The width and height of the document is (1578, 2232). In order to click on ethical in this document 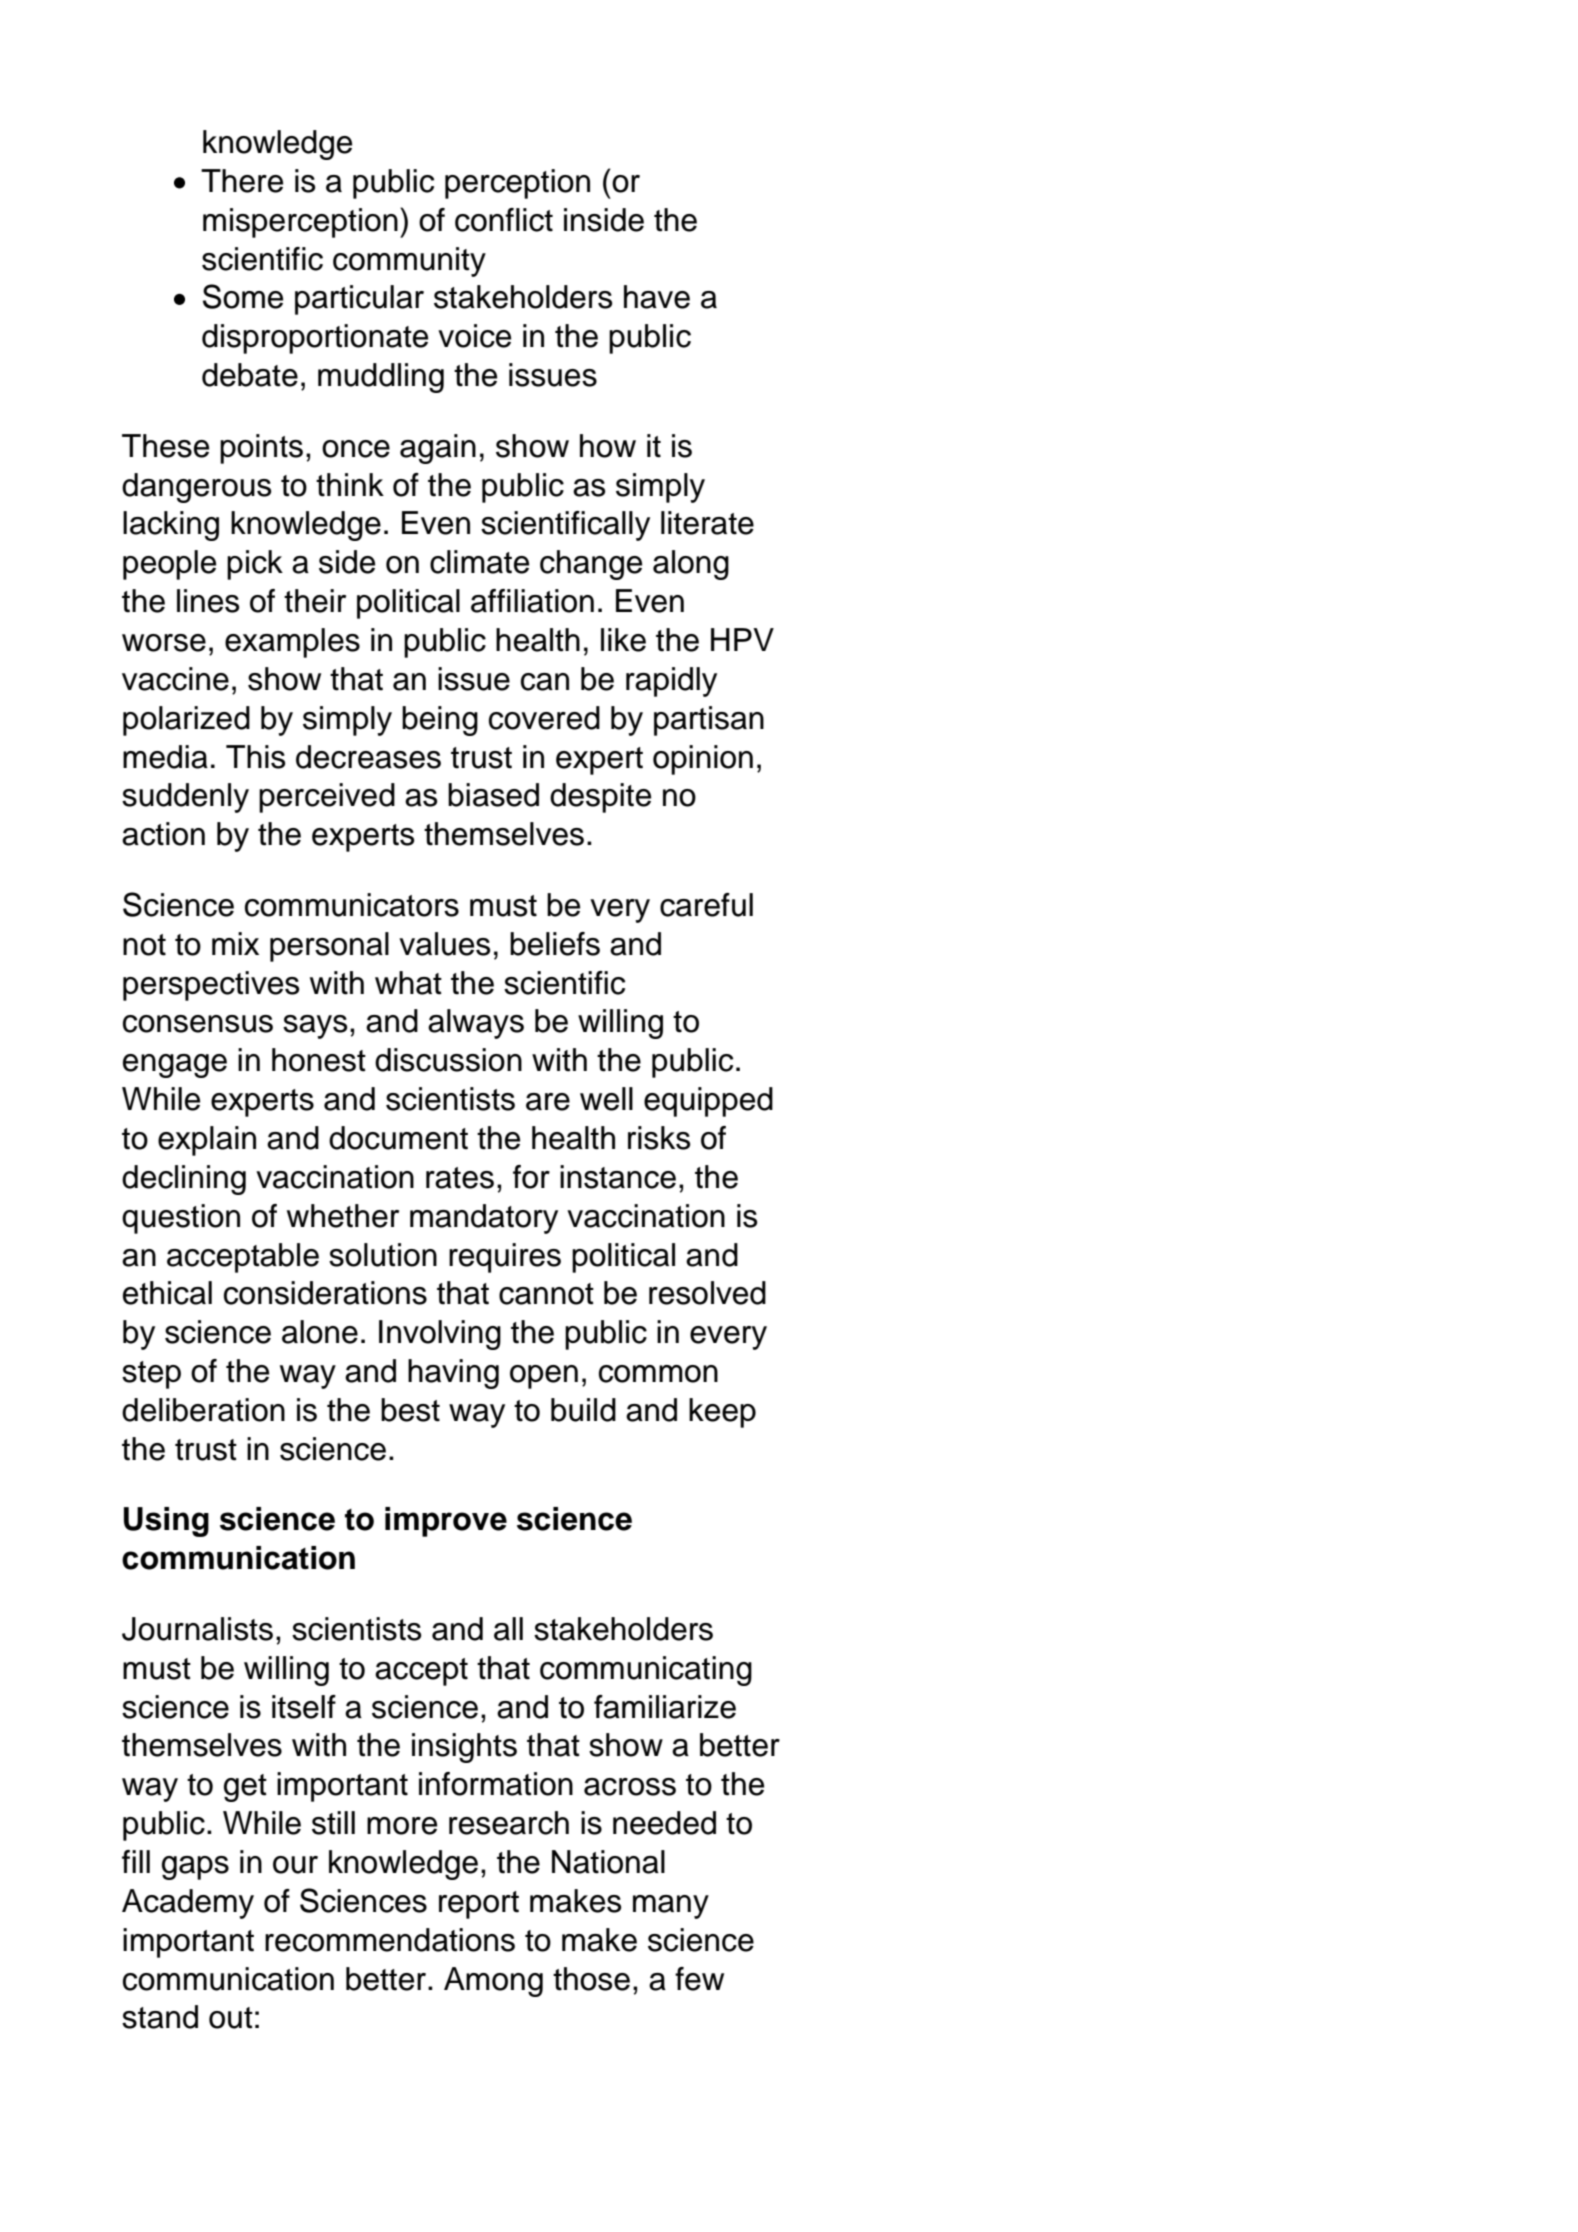, I will do `click(167, 1293)`.
